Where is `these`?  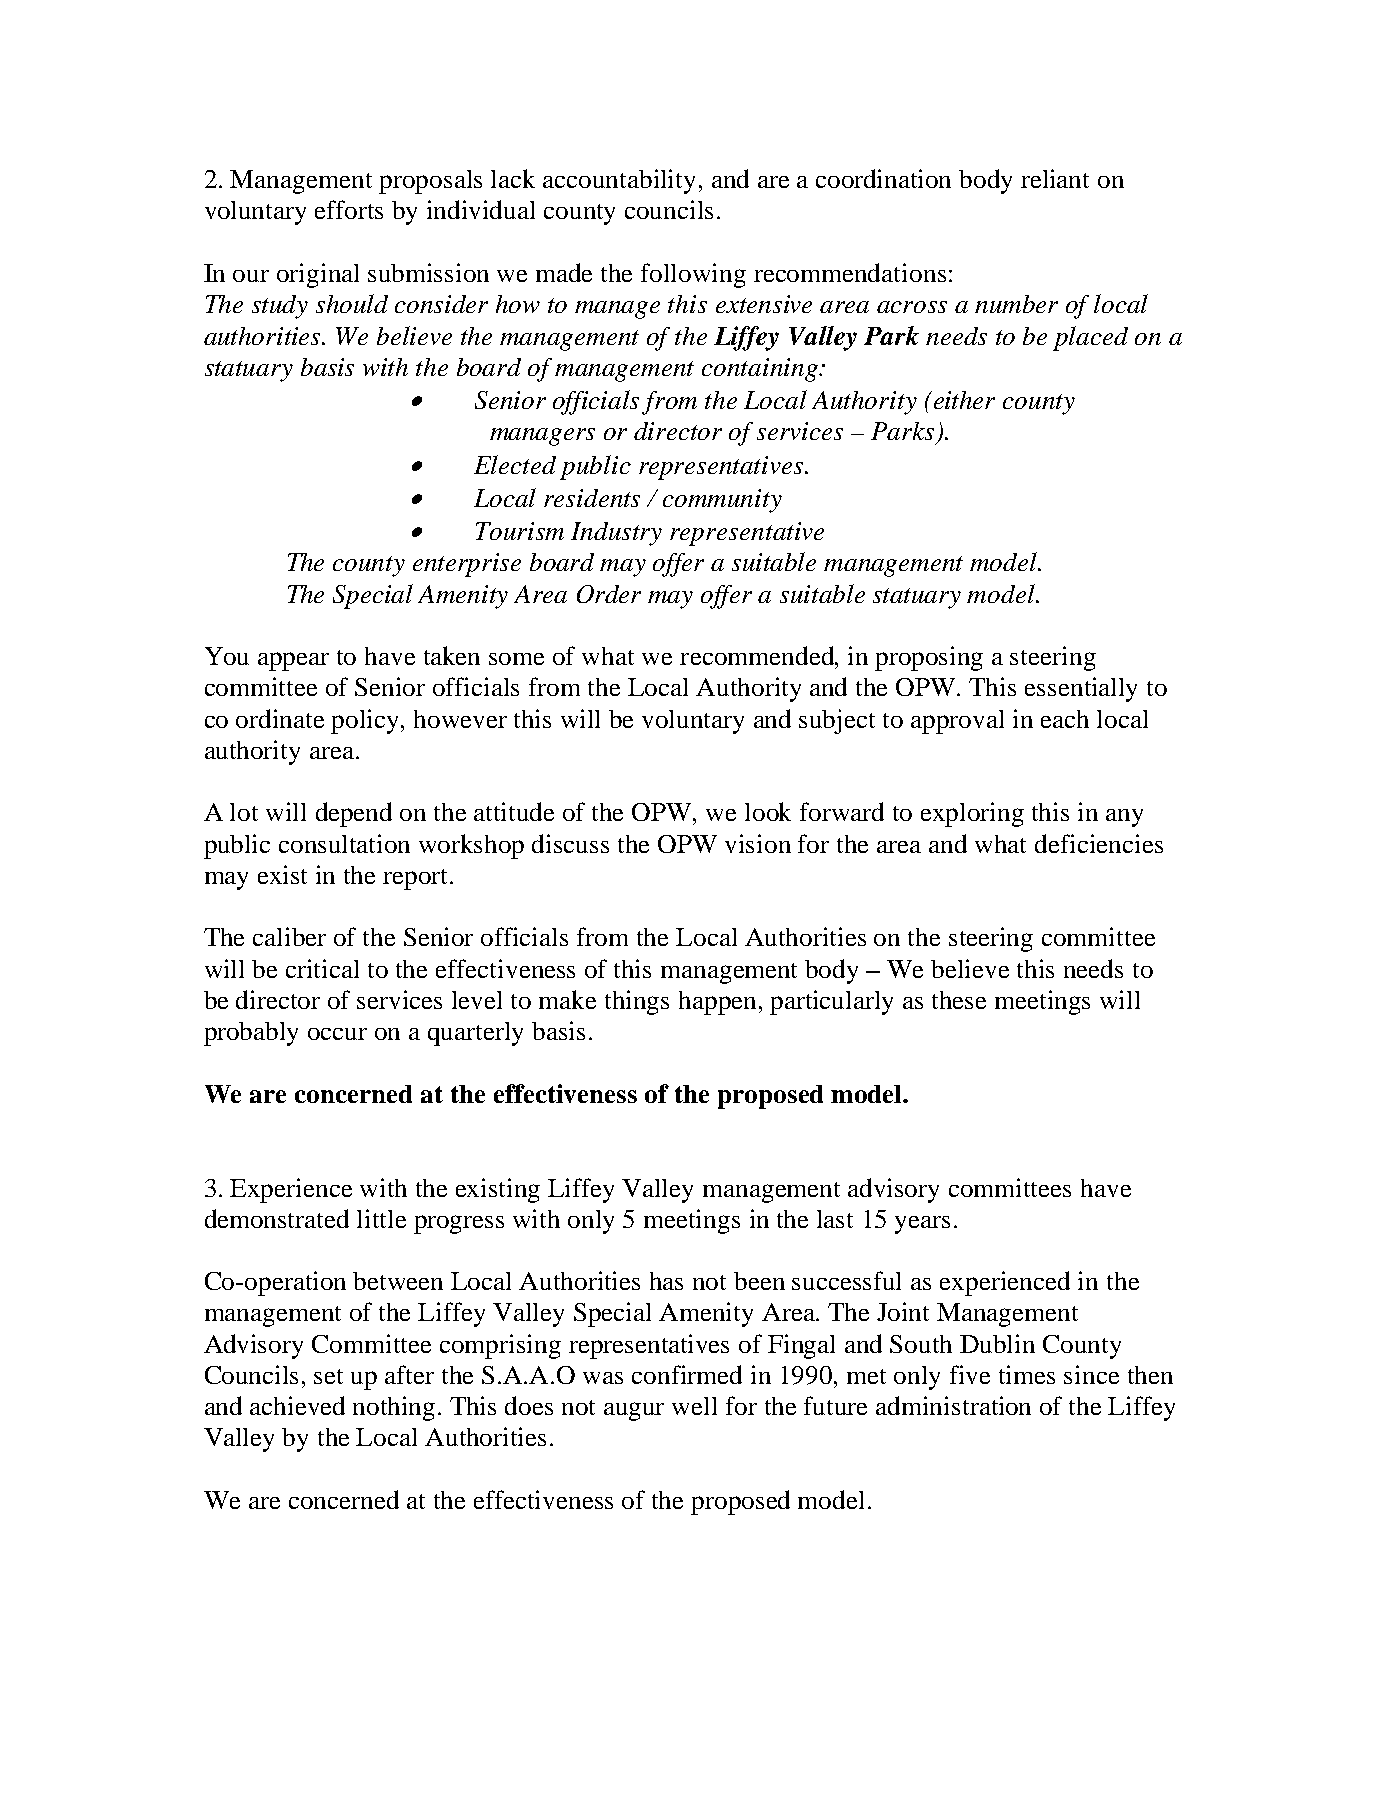 these is located at coordinates (959, 1000).
